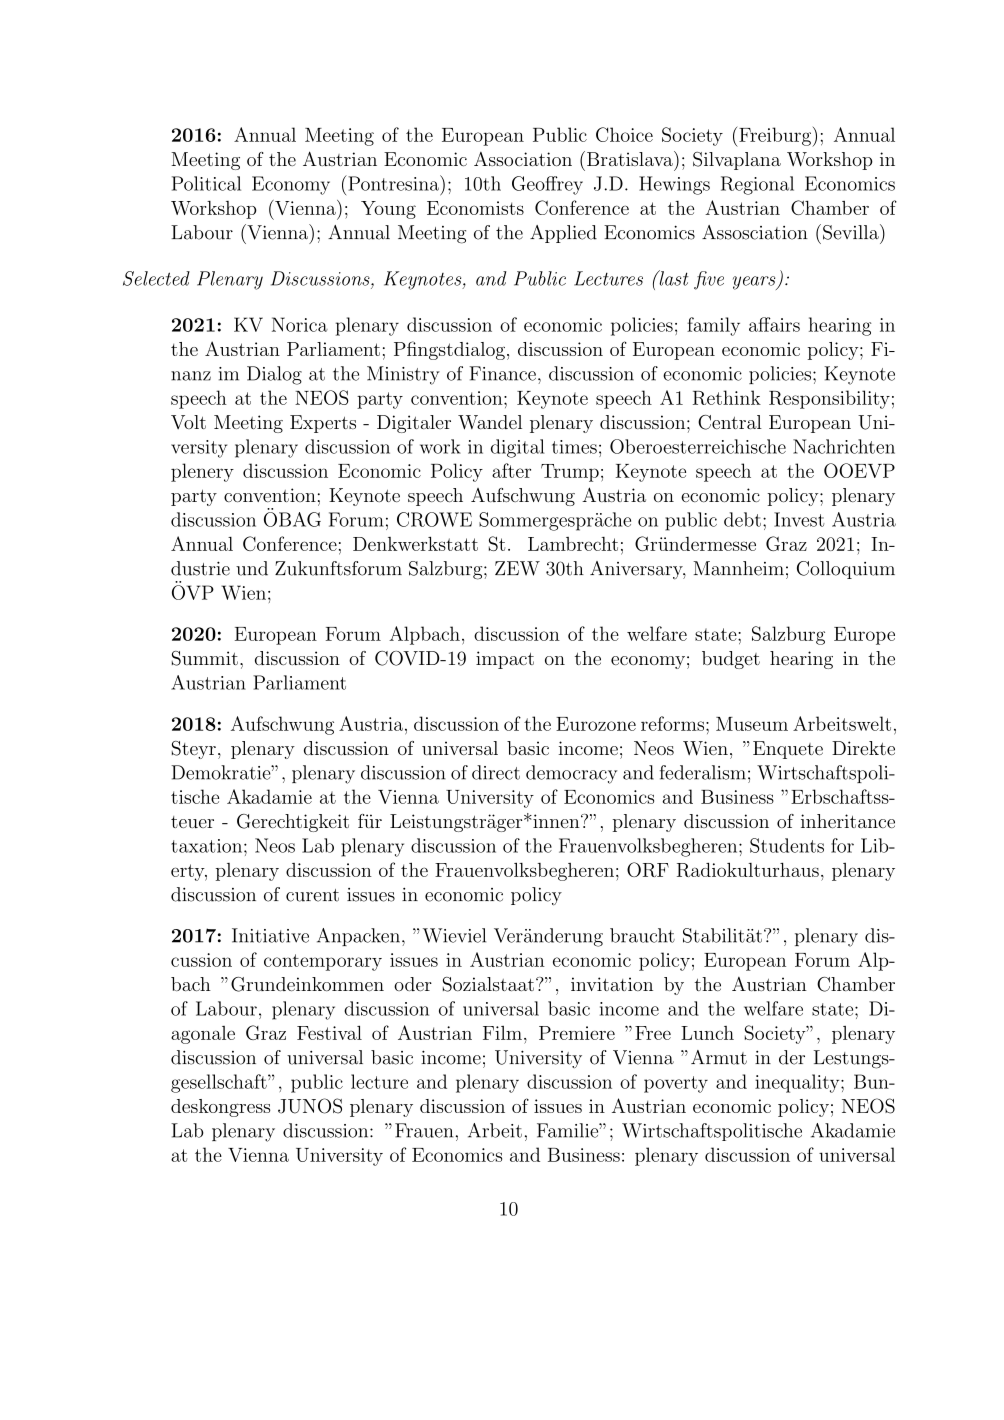 This screenshot has height=1420, width=1004. I want to click on Rethink, so click(727, 397).
